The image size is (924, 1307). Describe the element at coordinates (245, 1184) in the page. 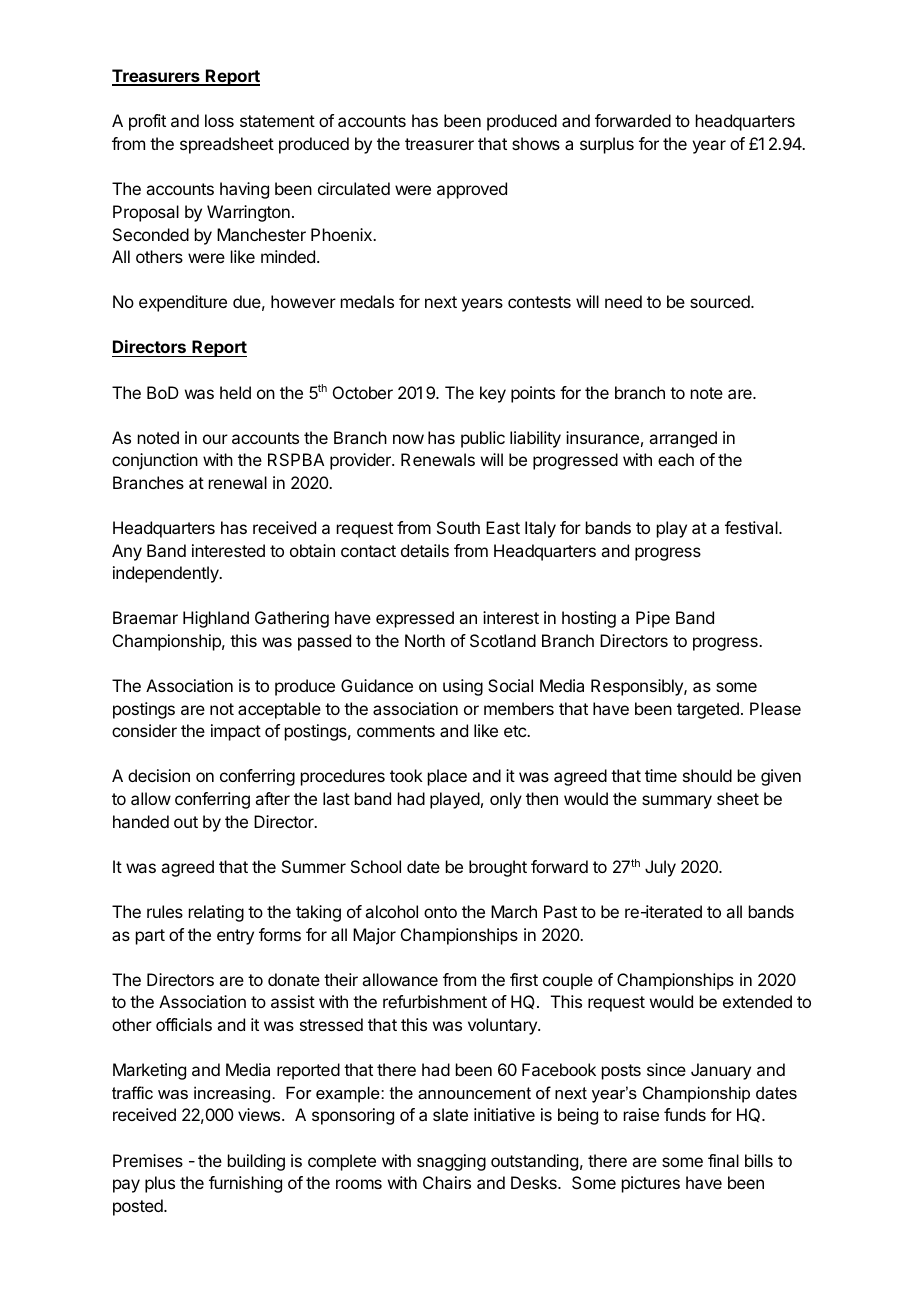

I see `furnishing` at that location.
